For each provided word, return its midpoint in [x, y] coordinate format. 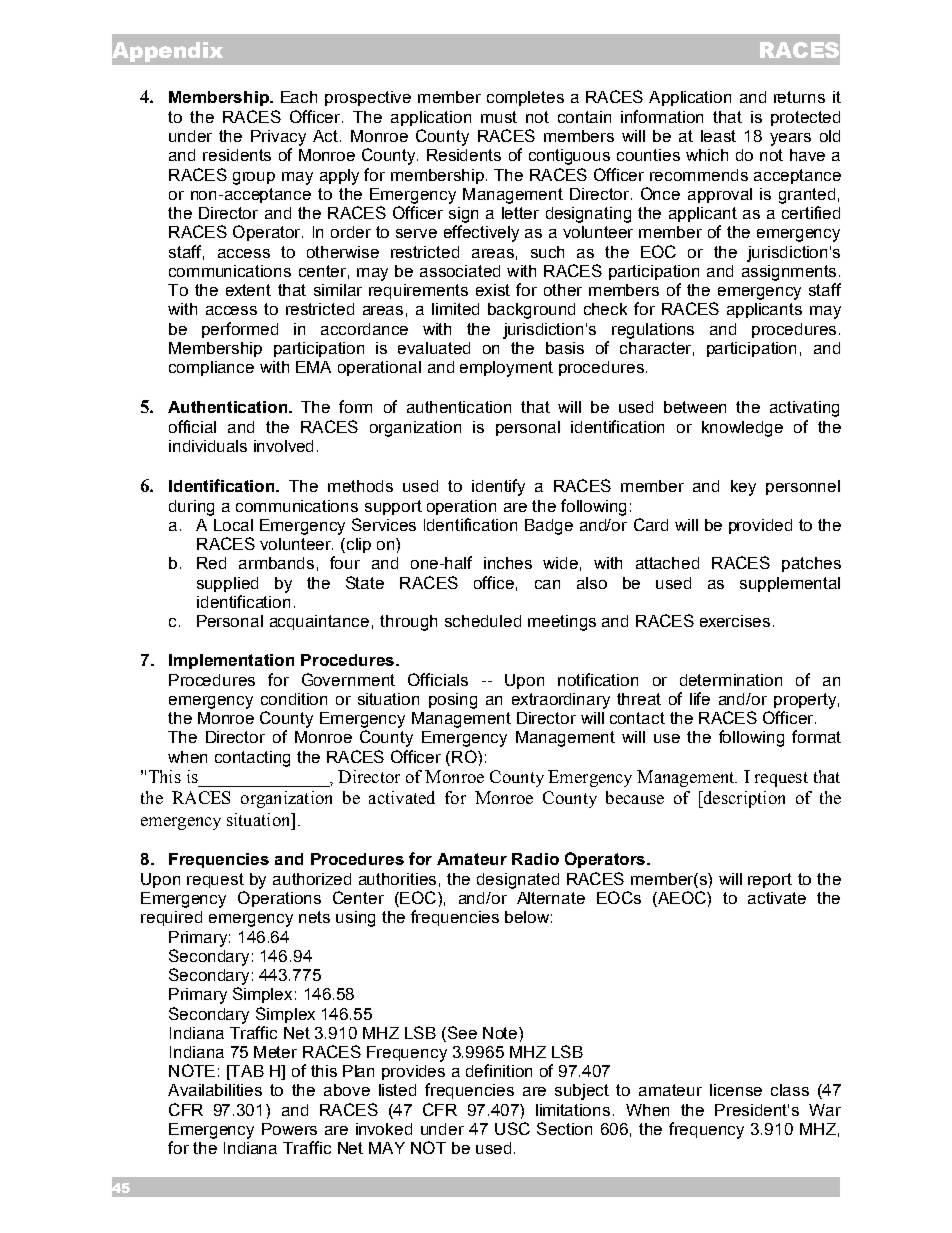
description [743, 799]
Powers [289, 1129]
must [499, 117]
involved [283, 446]
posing [453, 701]
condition [294, 699]
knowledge [742, 429]
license [736, 1090]
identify [498, 487]
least [718, 136]
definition [499, 1070]
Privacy [278, 138]
